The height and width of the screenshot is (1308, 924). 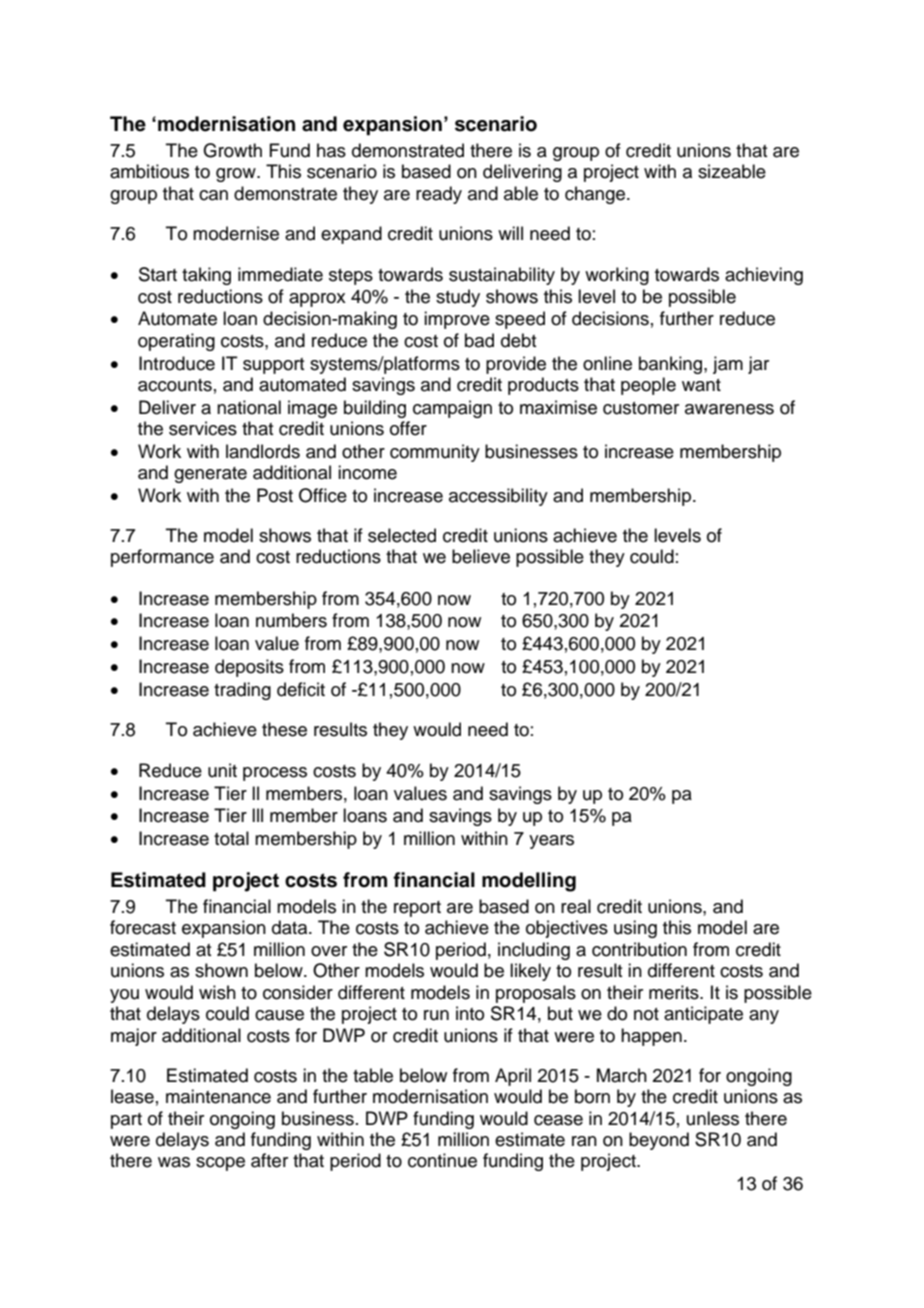 What do you see at coordinates (596, 195) in the screenshot?
I see `change` at bounding box center [596, 195].
